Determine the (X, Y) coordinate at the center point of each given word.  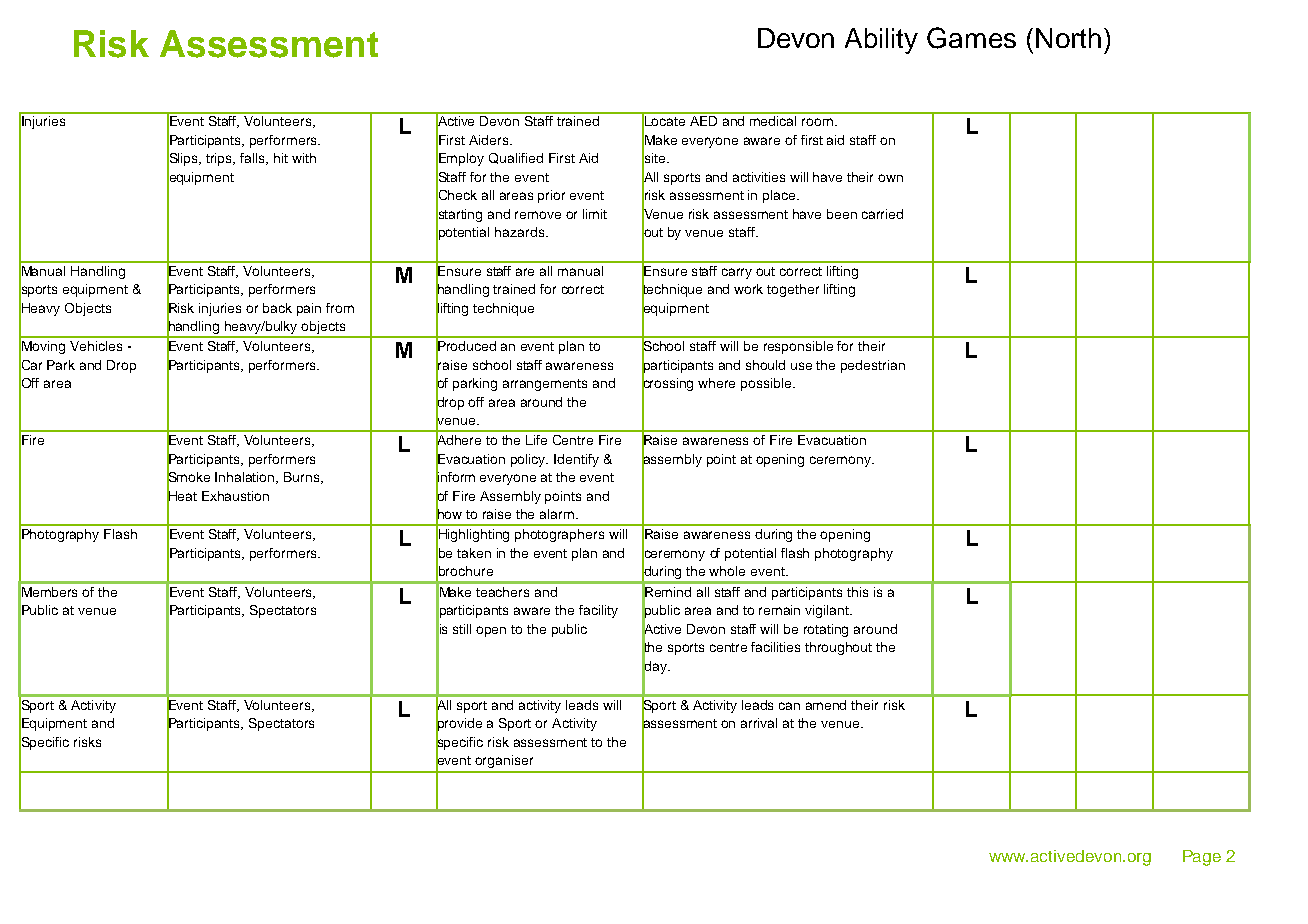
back (277, 308)
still (462, 629)
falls (254, 159)
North (1068, 38)
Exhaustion (235, 496)
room (817, 122)
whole (727, 571)
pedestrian (873, 366)
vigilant (828, 611)
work (748, 289)
